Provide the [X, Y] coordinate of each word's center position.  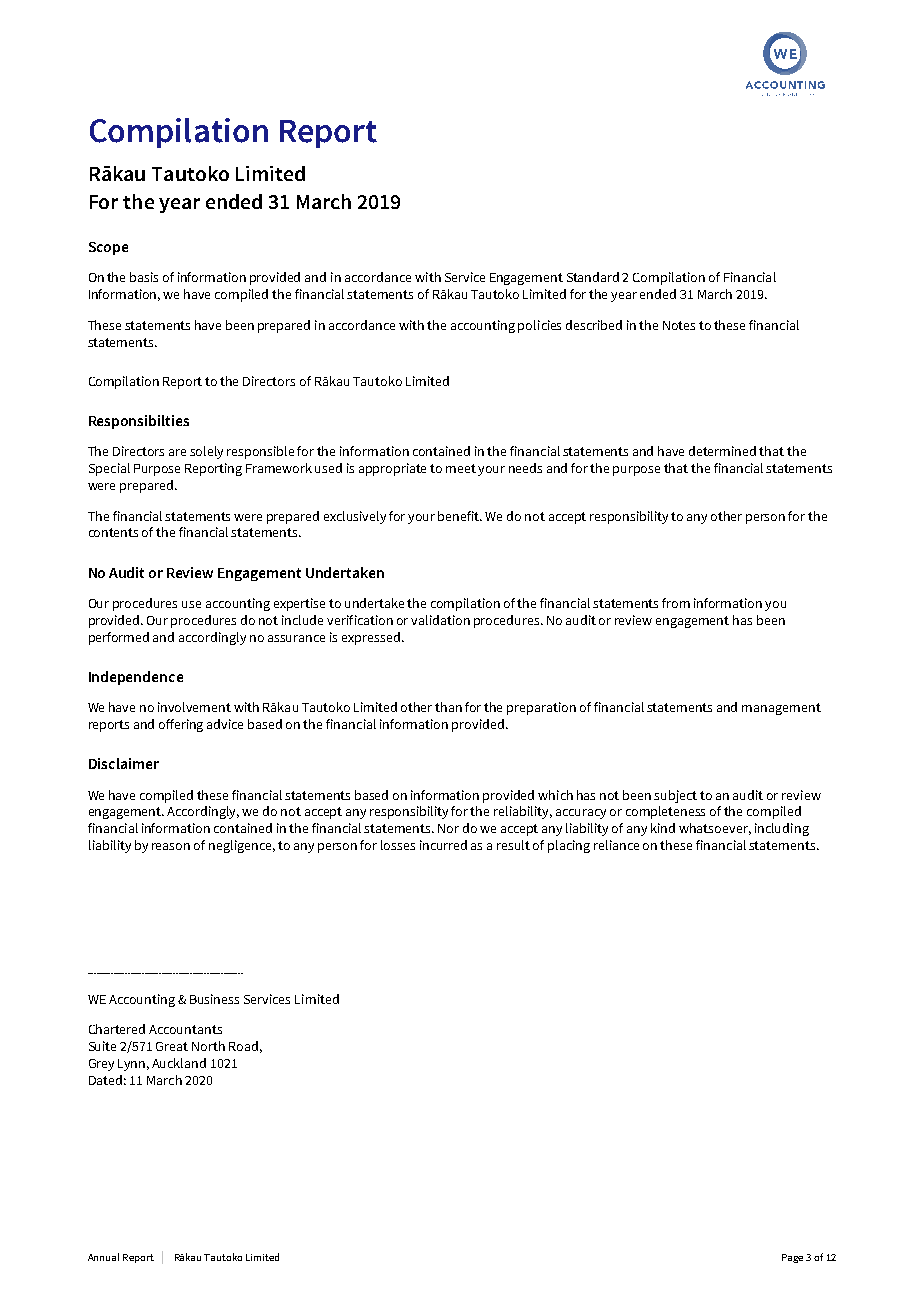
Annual [103, 1257]
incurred [443, 845]
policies [539, 326]
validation [440, 620]
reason [171, 846]
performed [119, 638]
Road [243, 1046]
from [676, 603]
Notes [679, 325]
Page [792, 1258]
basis [144, 277]
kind [663, 828]
